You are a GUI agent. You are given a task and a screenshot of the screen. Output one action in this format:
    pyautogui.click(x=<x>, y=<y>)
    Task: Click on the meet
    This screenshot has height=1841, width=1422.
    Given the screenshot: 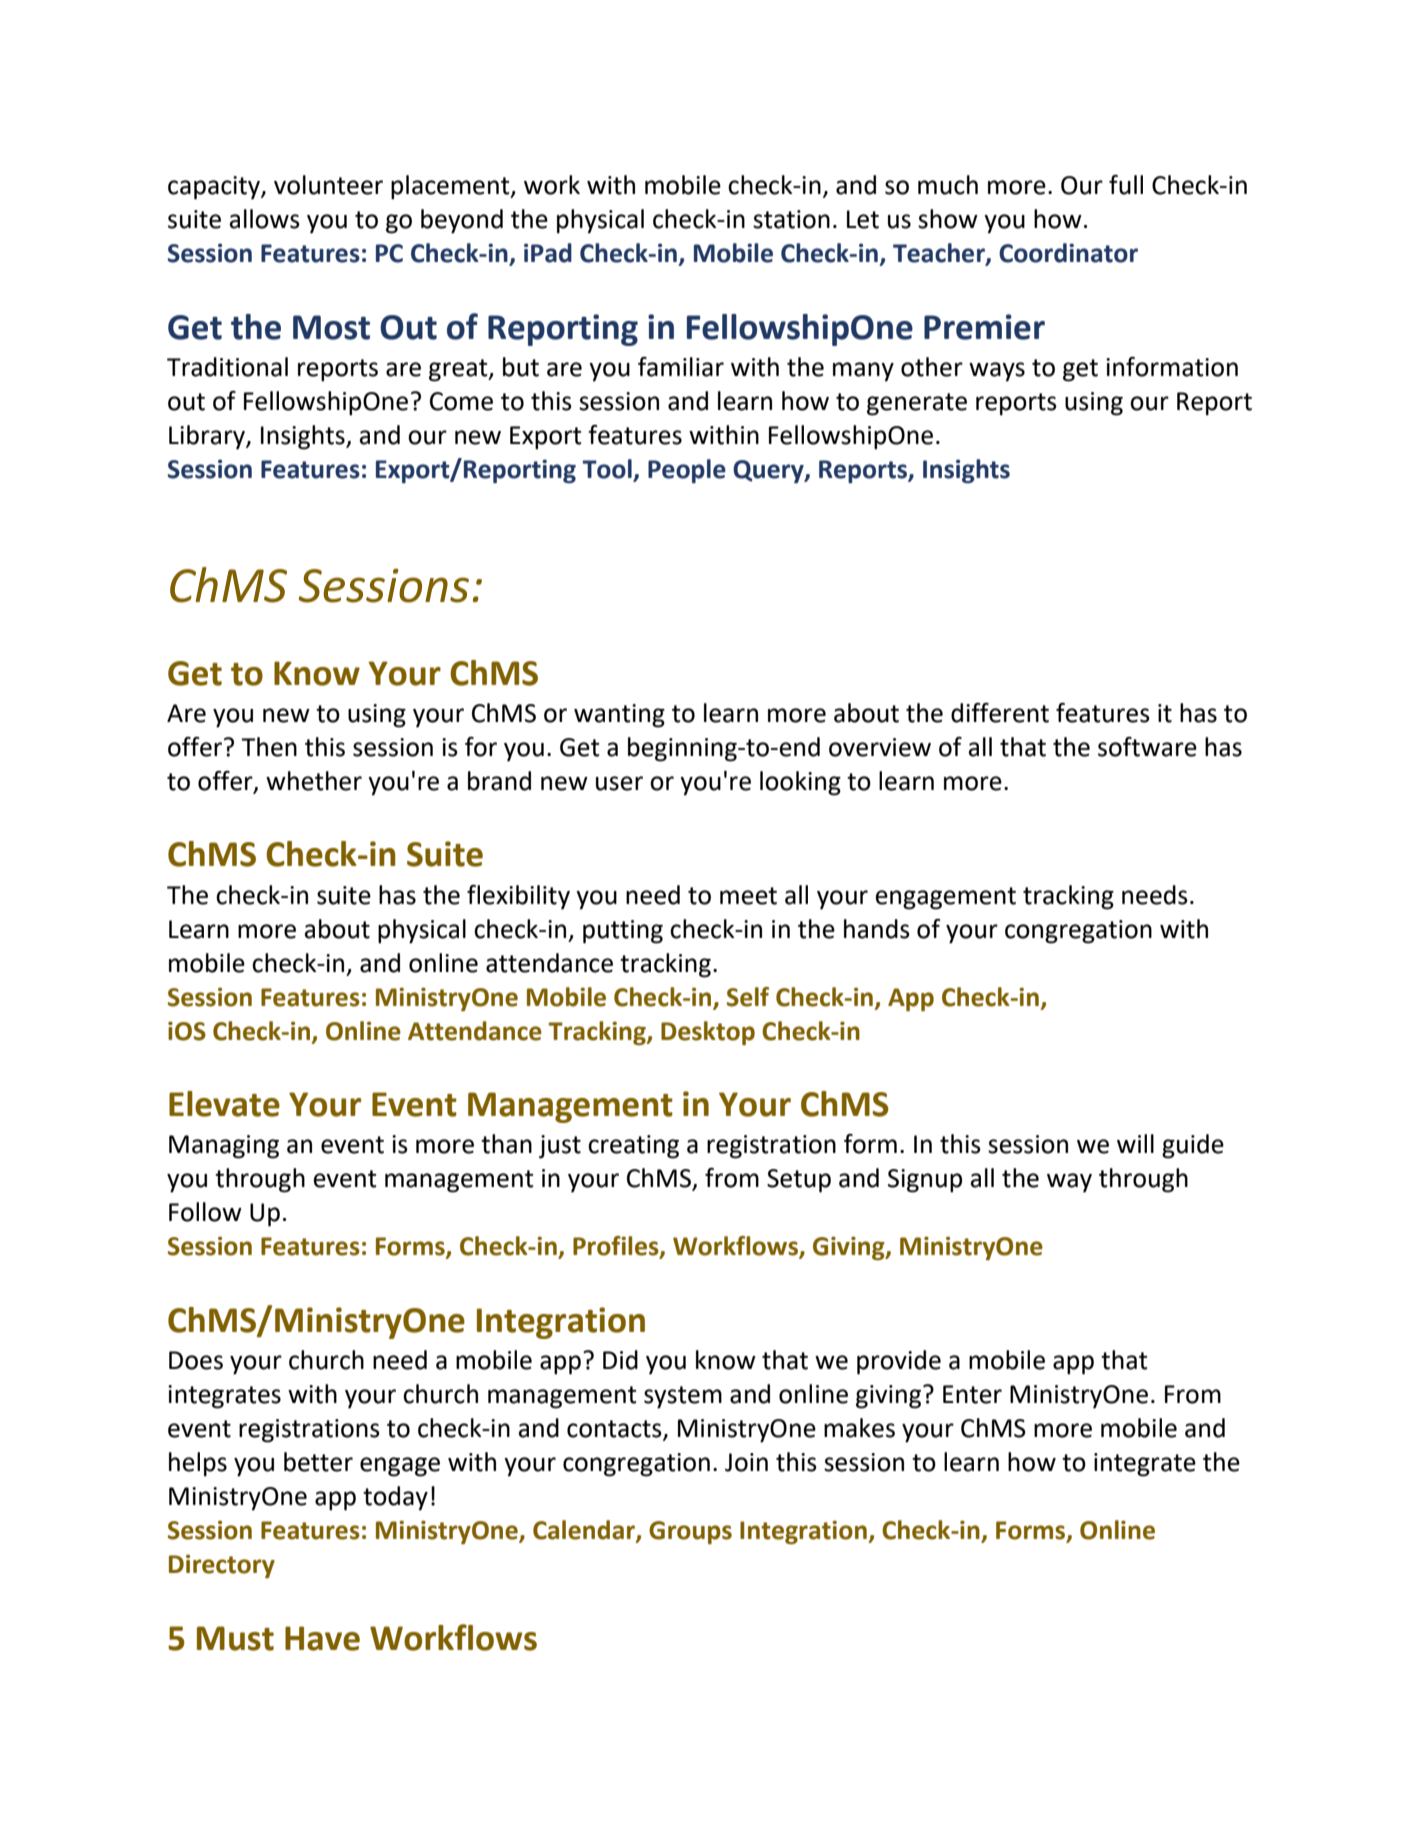 What is the action you would take?
    pyautogui.click(x=748, y=896)
